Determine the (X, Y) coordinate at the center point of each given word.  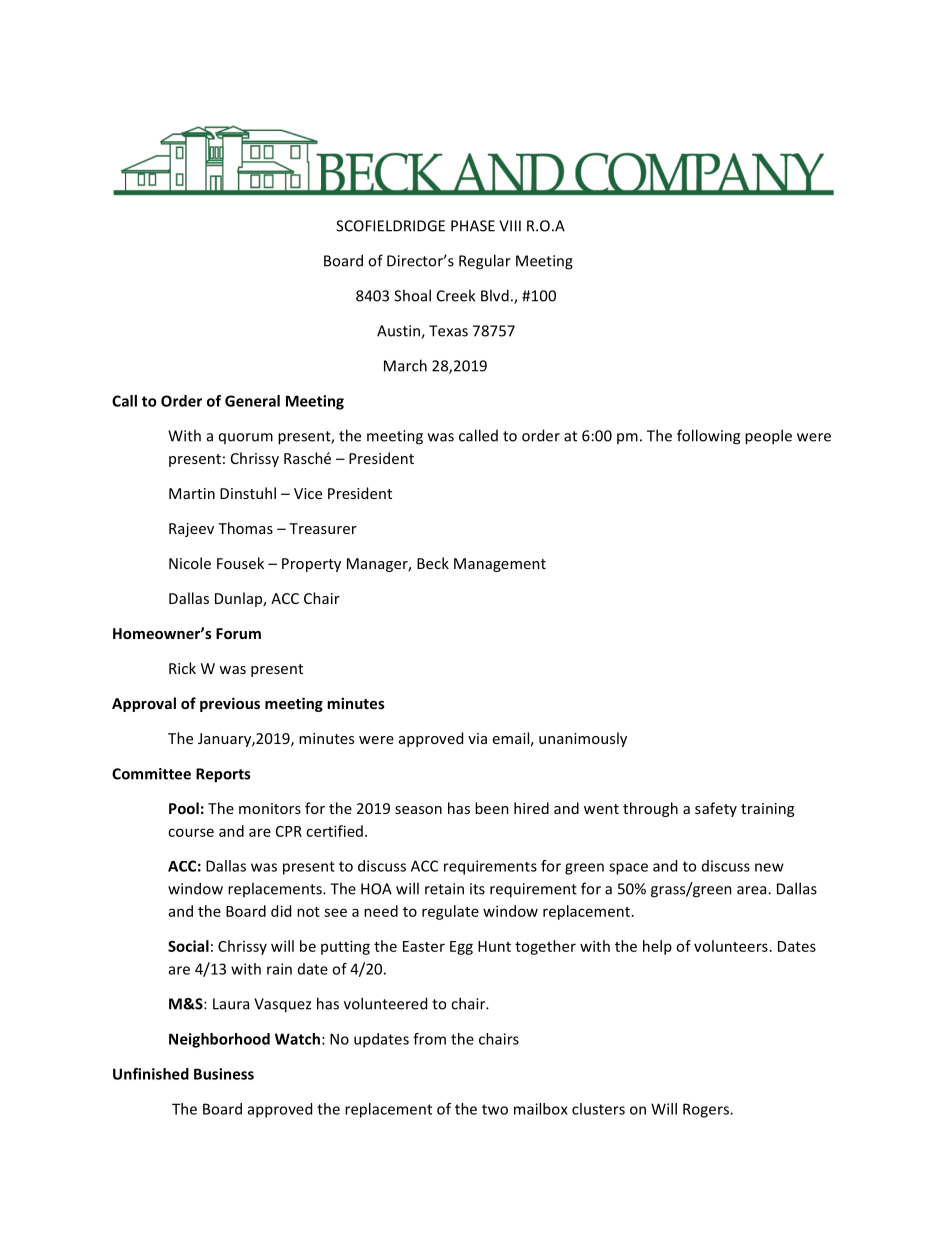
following (708, 437)
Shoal (412, 295)
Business (224, 1074)
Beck (433, 563)
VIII (510, 226)
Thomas (245, 528)
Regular (485, 262)
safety (716, 809)
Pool (184, 808)
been (492, 808)
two (495, 1109)
